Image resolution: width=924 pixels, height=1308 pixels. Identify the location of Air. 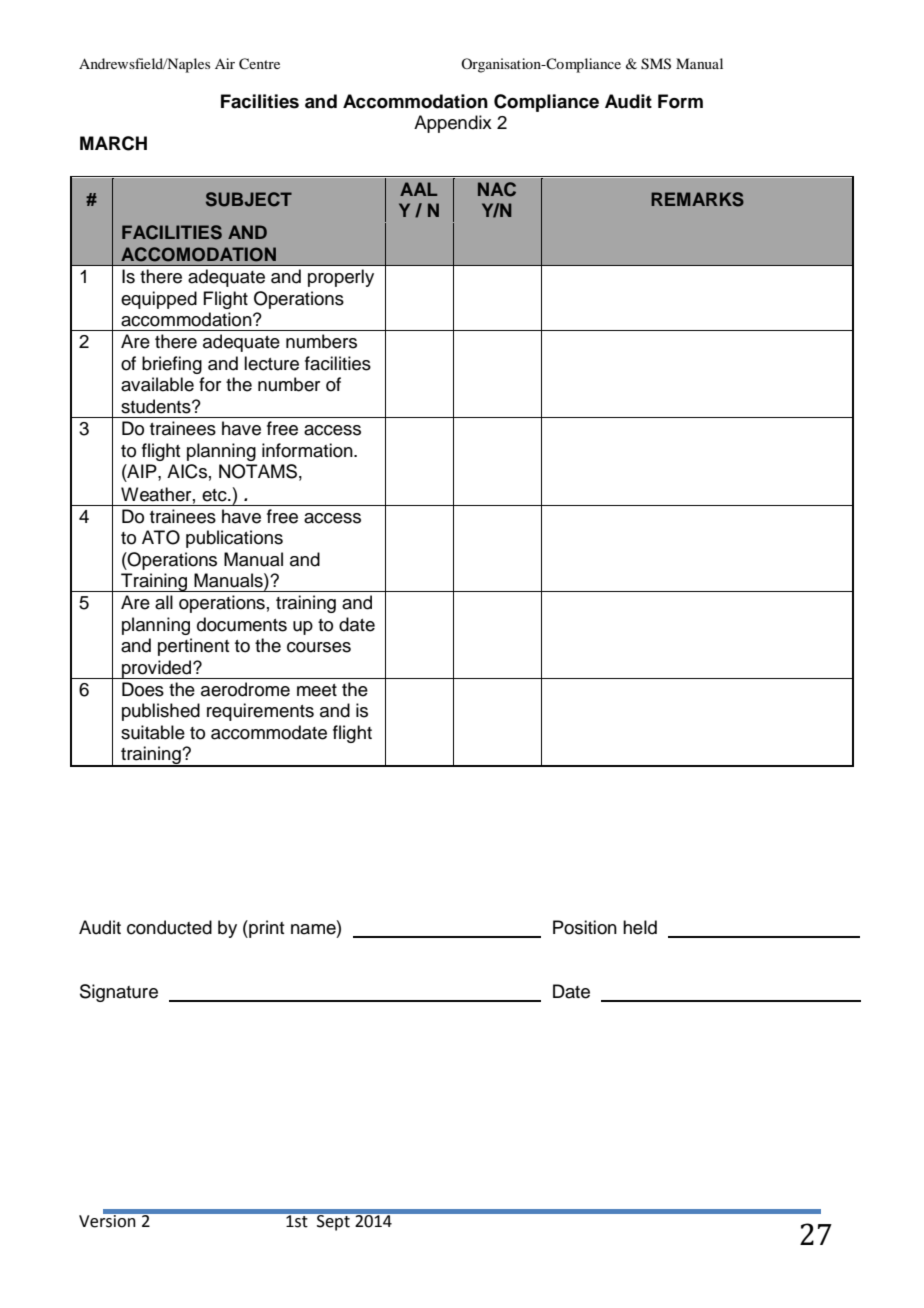
(225, 63).
